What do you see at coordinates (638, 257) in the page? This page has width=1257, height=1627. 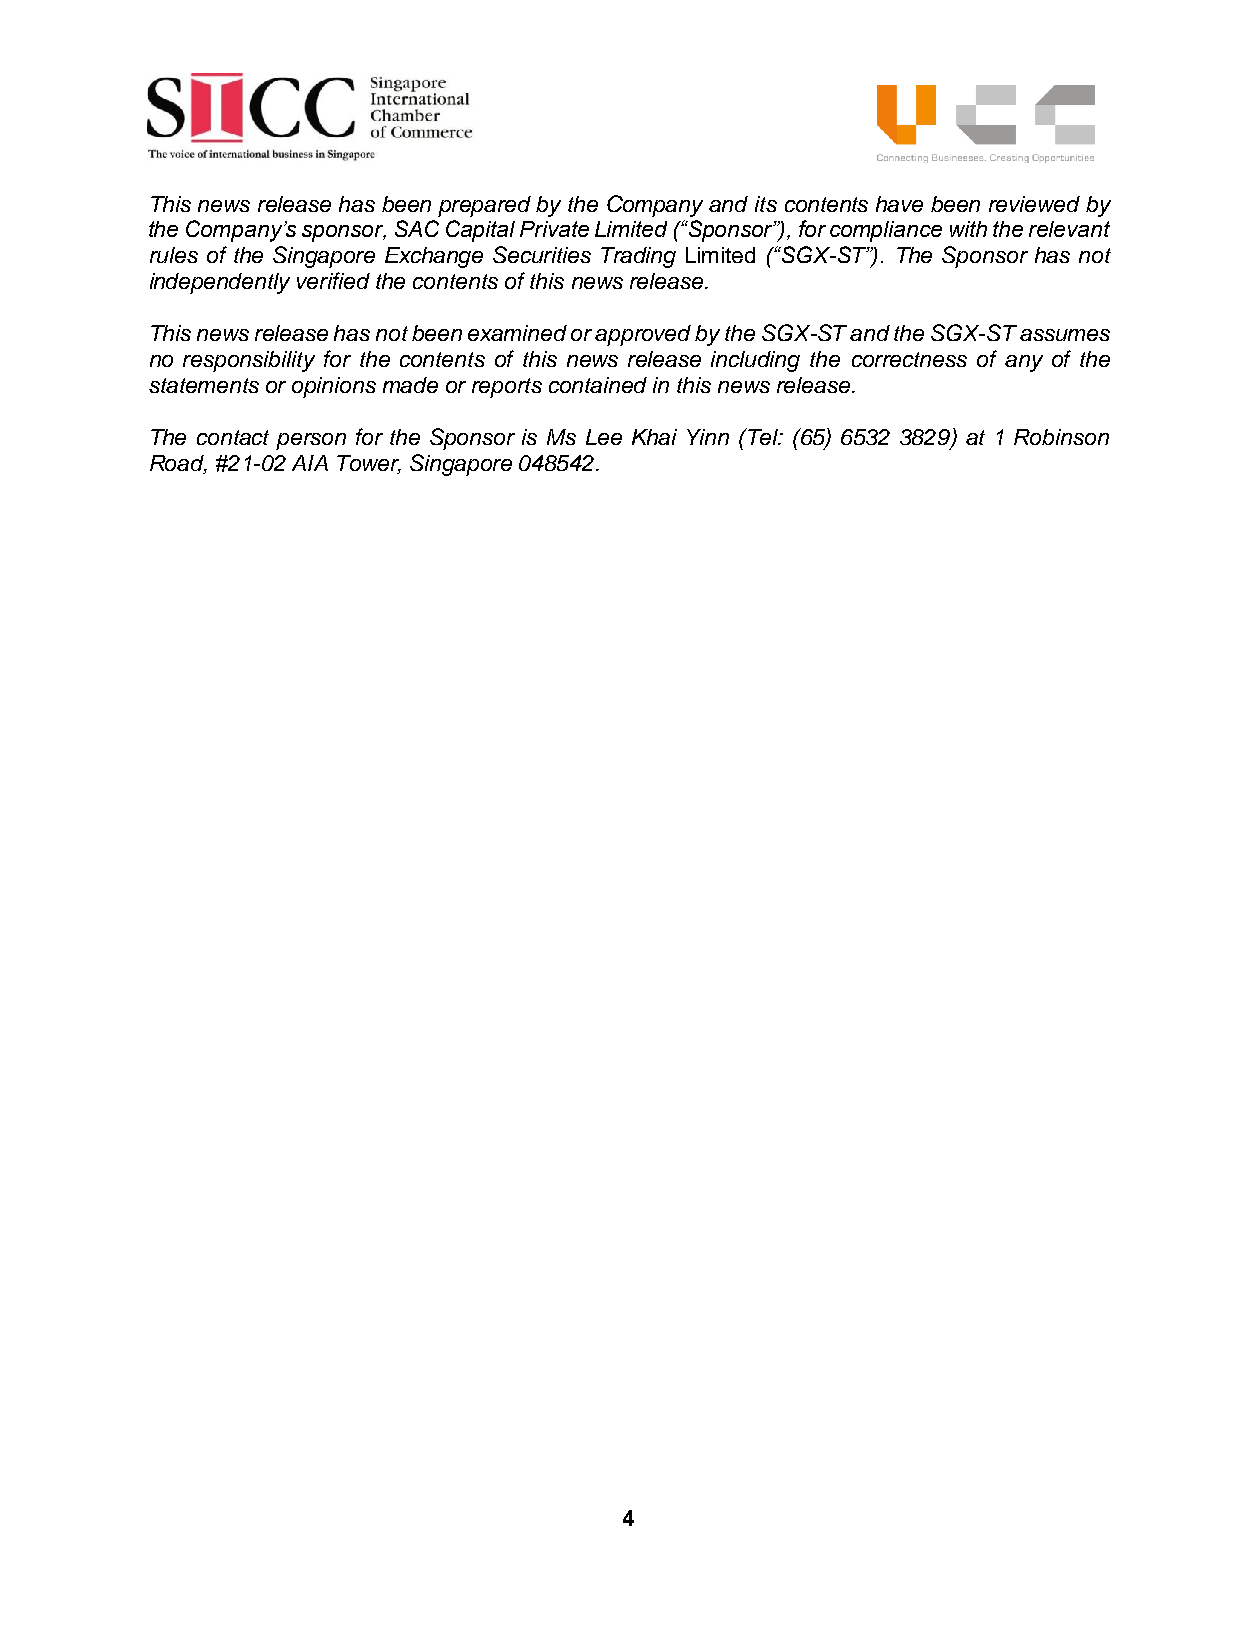 I see `Trading` at bounding box center [638, 257].
